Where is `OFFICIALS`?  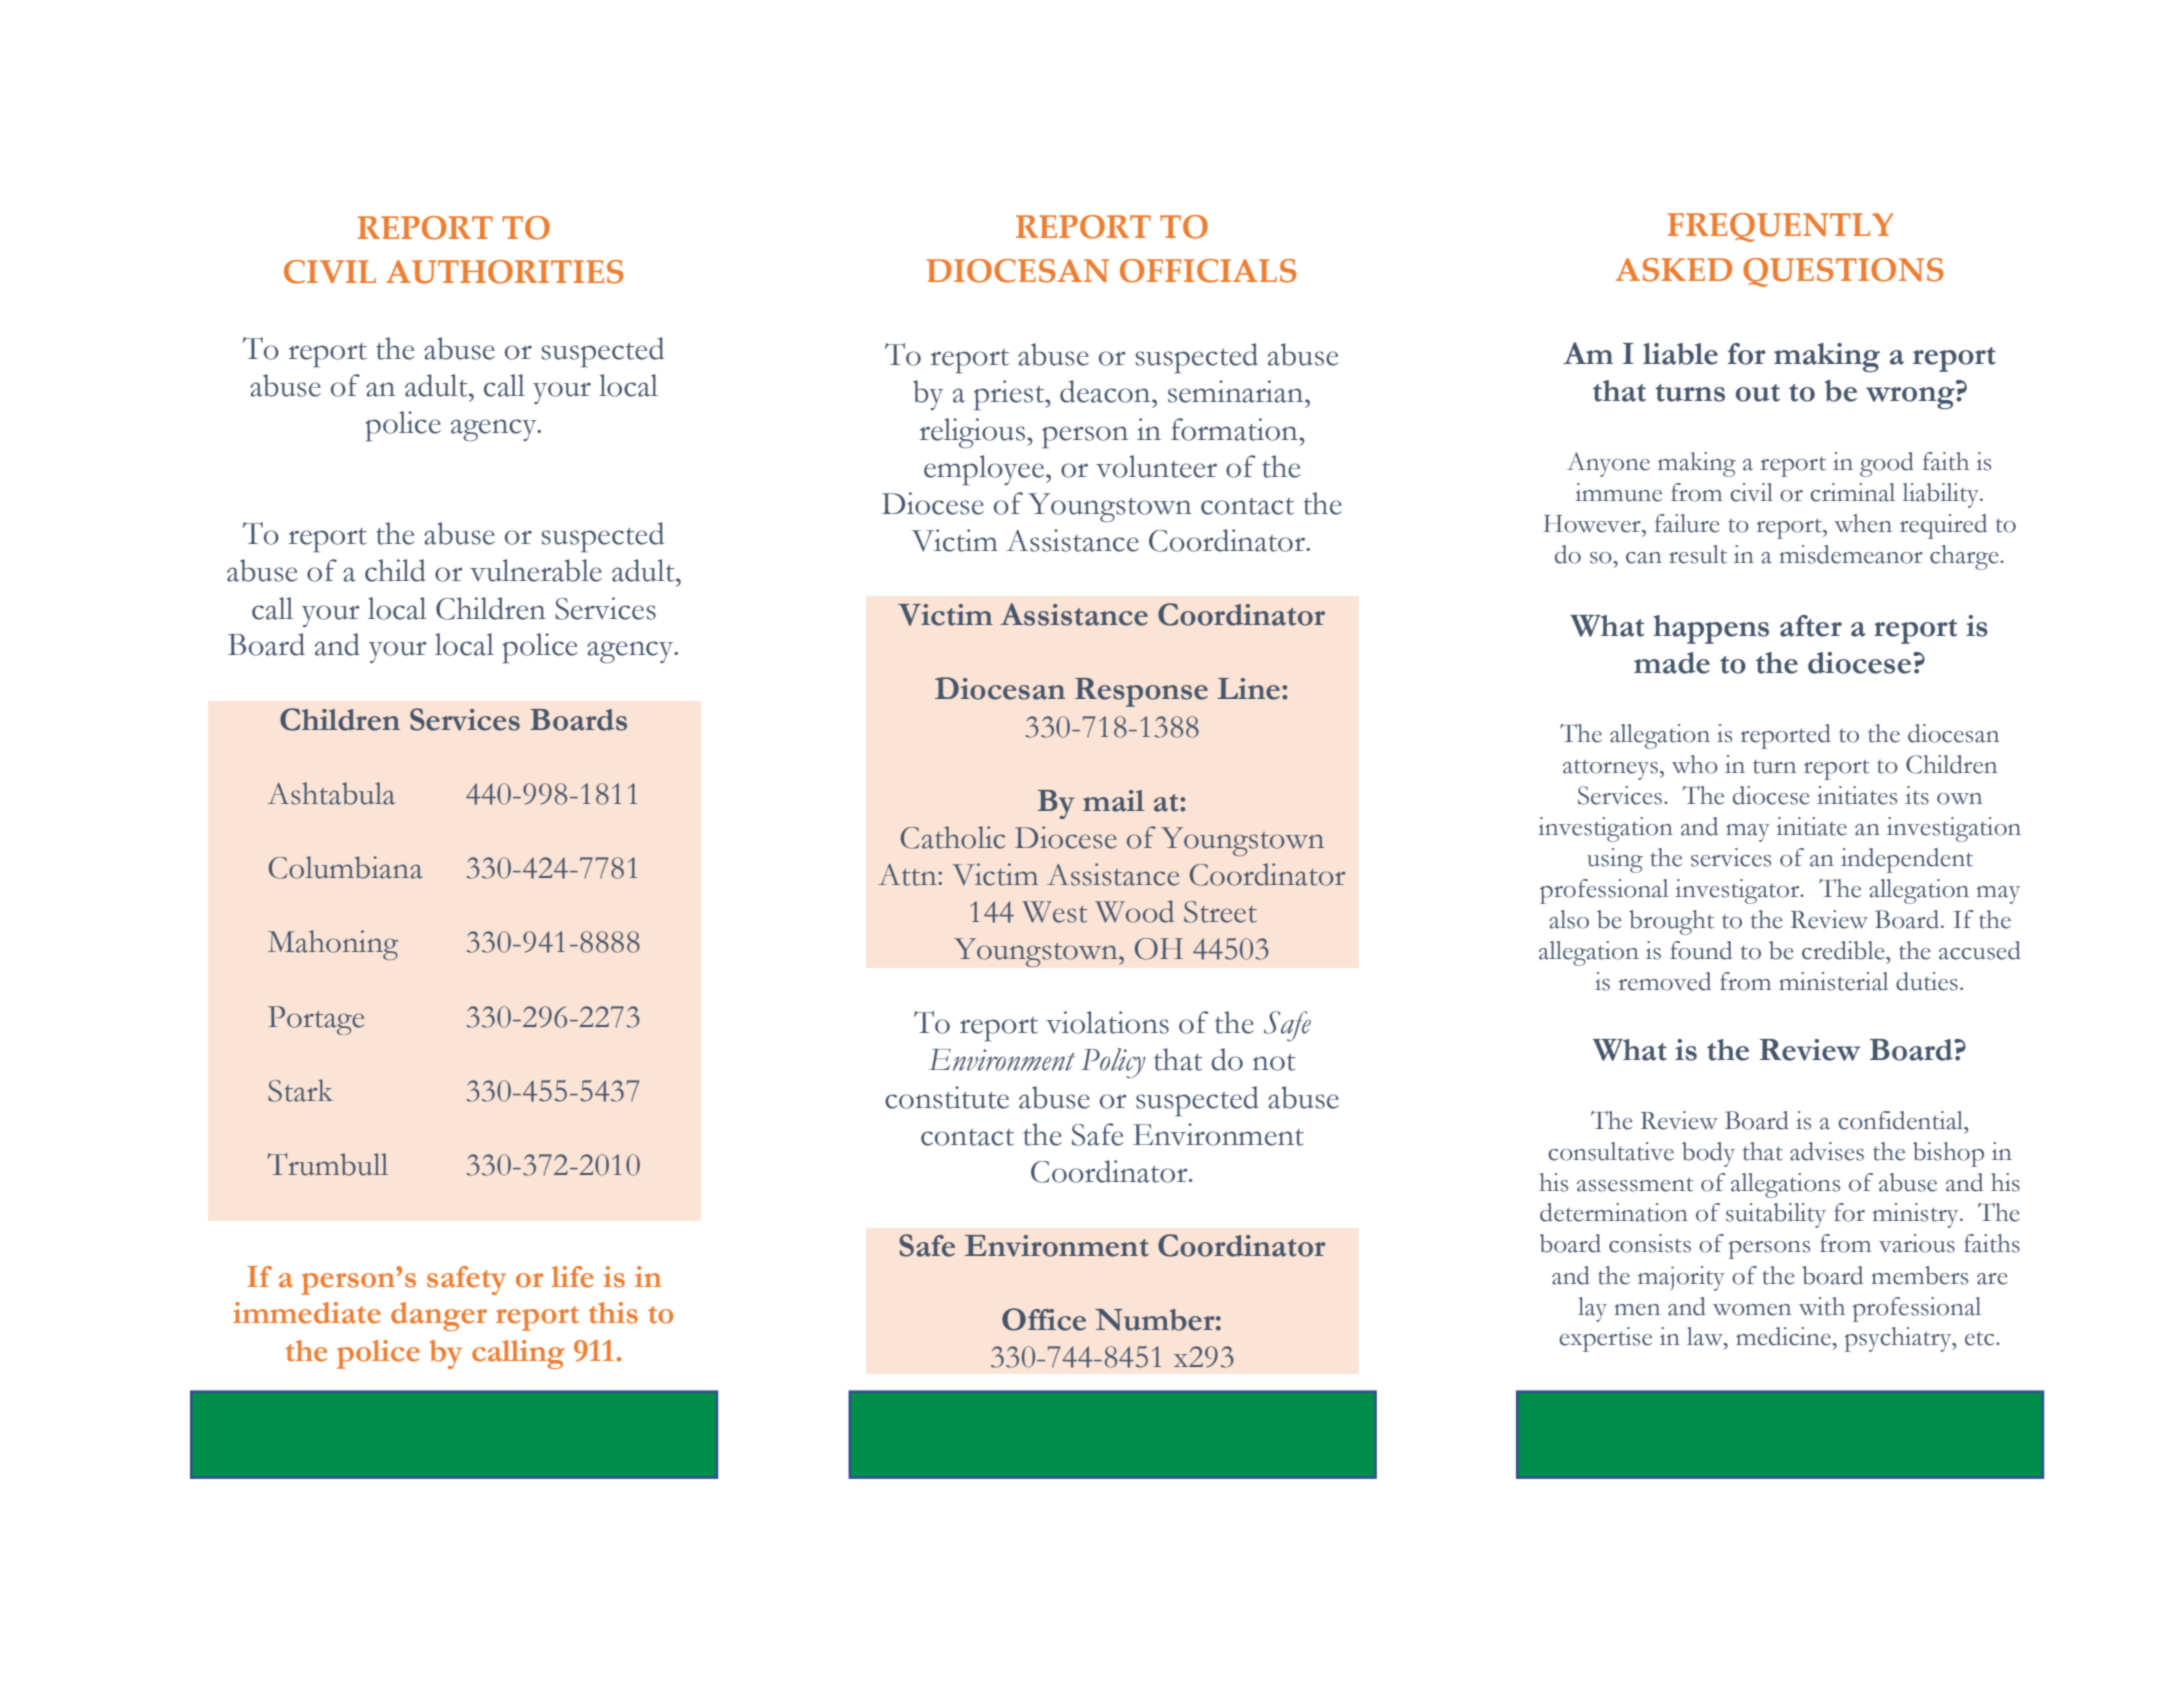 OFFICIALS is located at coordinates (1208, 271).
